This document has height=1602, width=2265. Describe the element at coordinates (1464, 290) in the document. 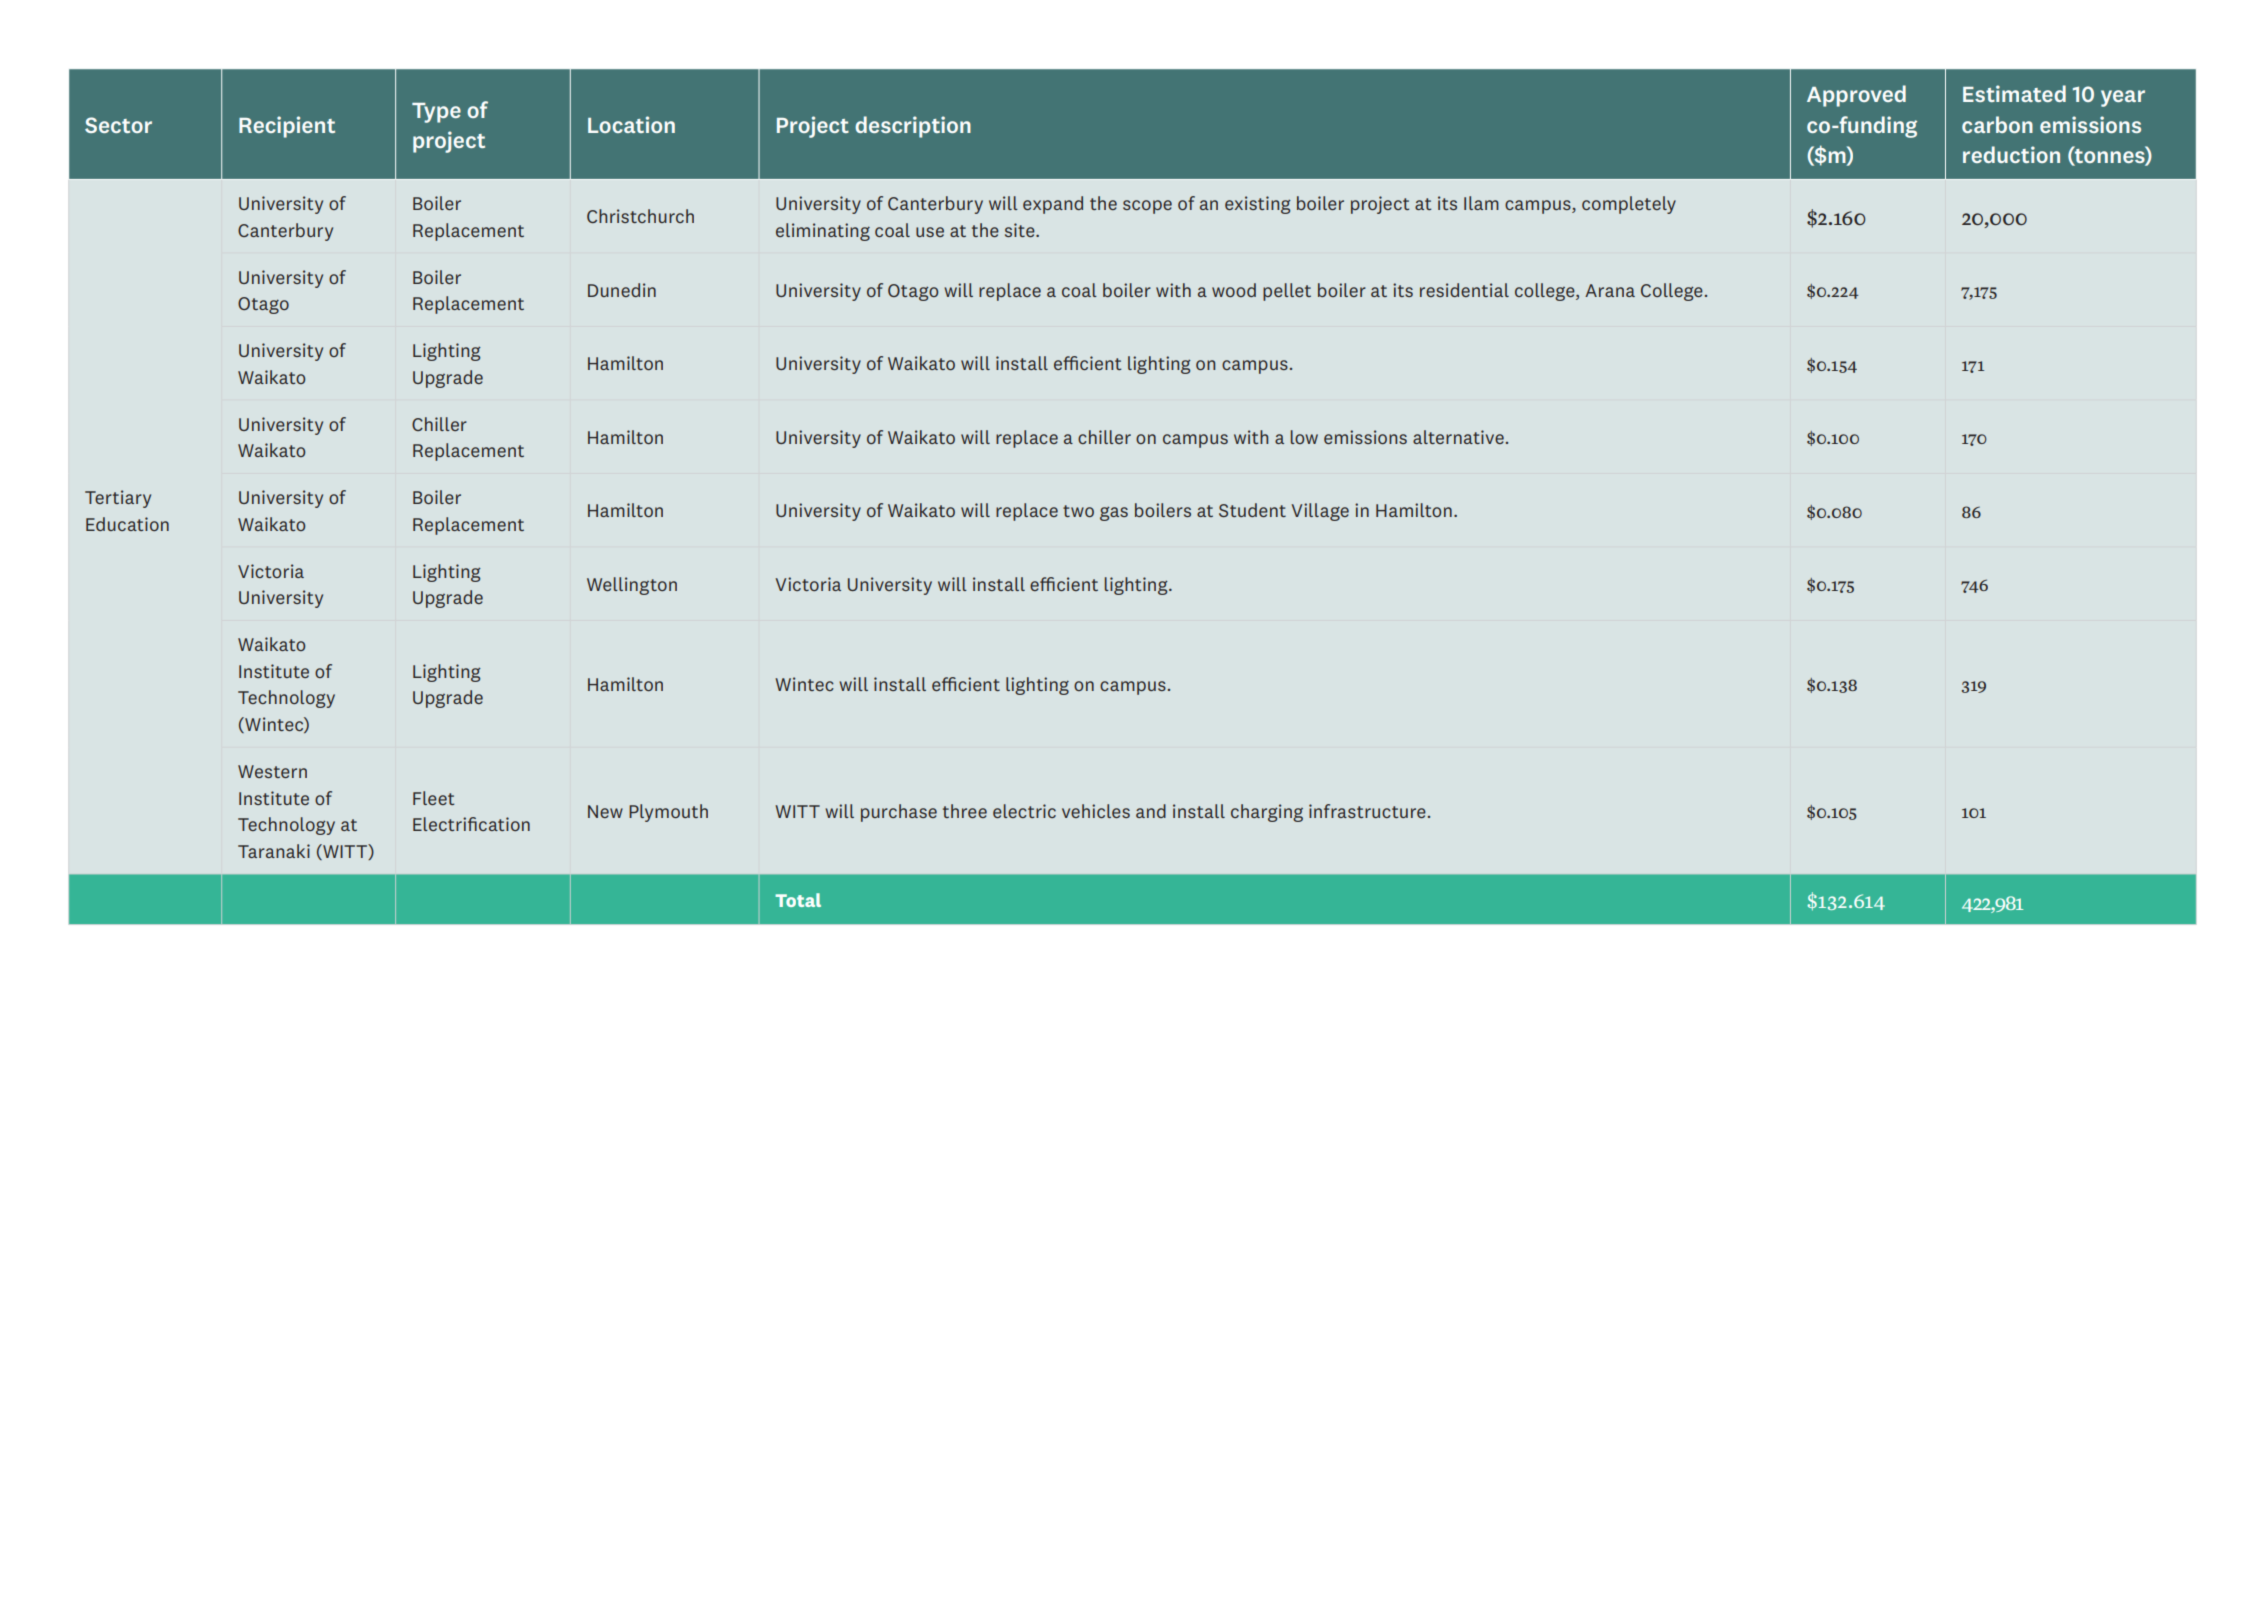

I see `residential` at that location.
